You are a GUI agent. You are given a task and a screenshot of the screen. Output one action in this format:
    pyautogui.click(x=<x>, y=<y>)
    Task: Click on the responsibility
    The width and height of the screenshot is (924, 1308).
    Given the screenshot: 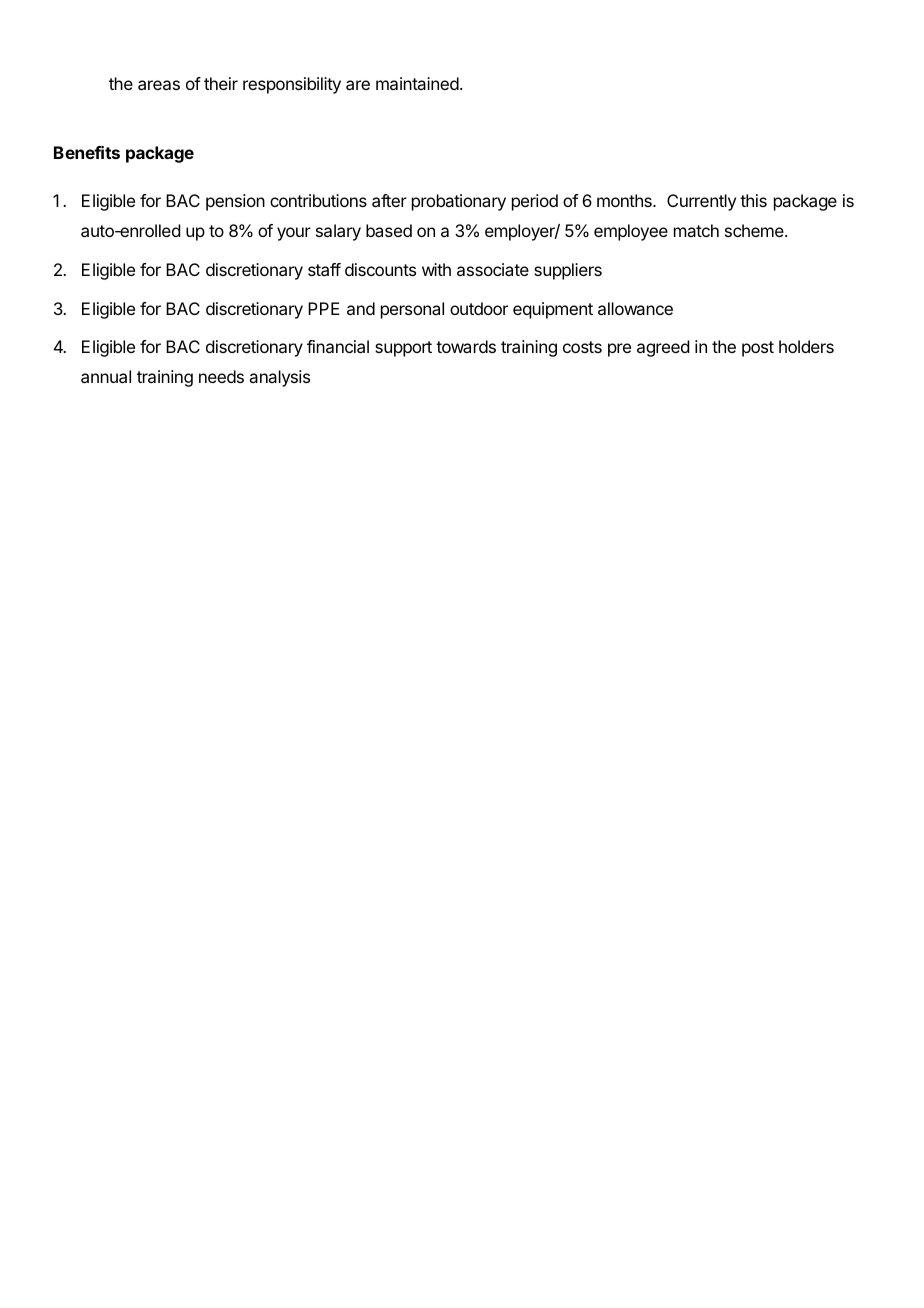 What is the action you would take?
    pyautogui.click(x=292, y=85)
